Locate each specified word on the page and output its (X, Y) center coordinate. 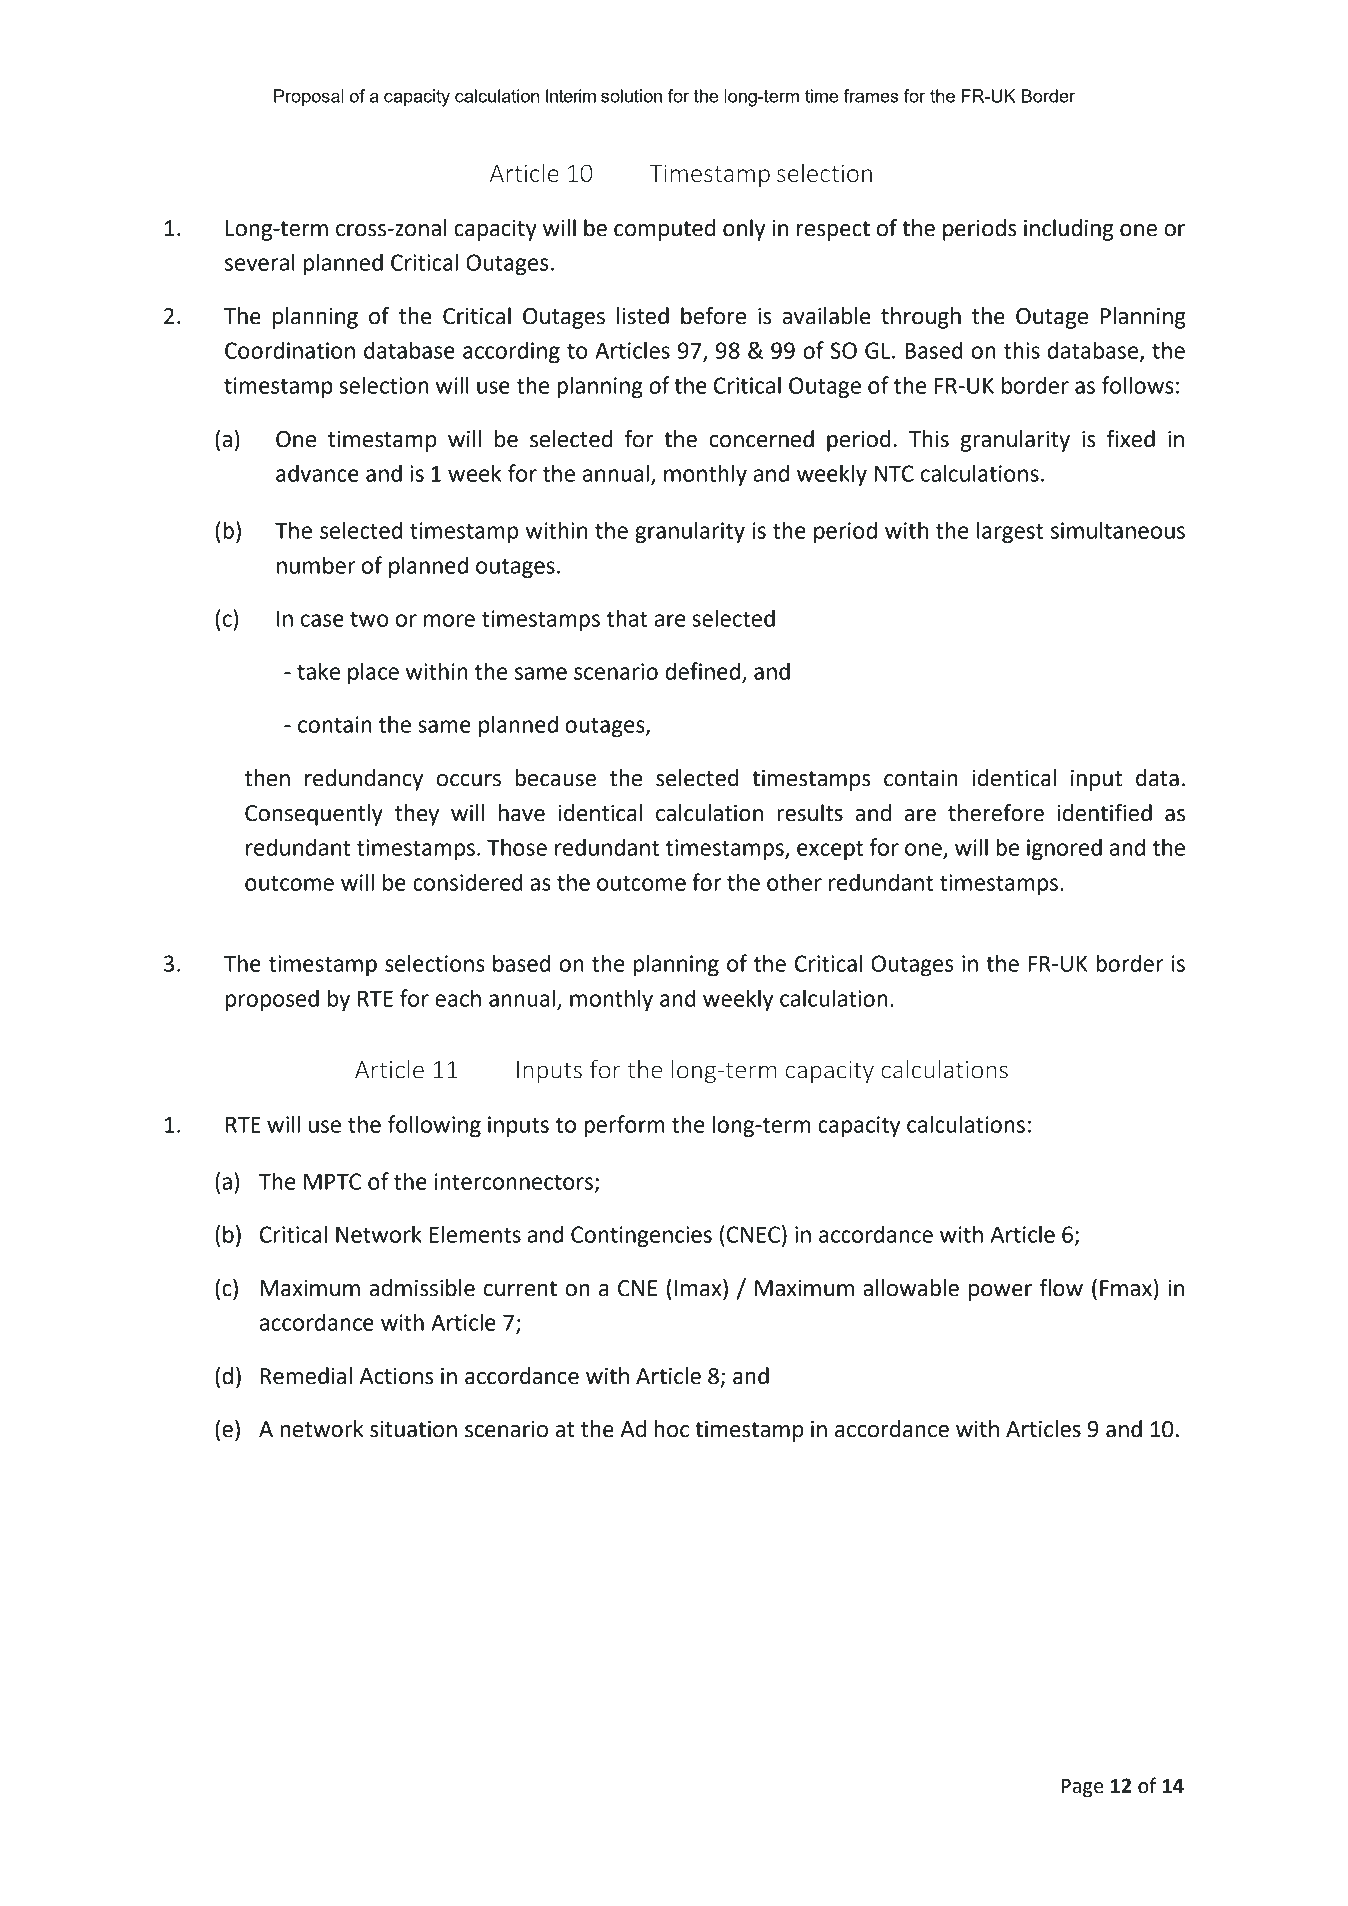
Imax (699, 1288)
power (1000, 1292)
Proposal (309, 98)
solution (631, 96)
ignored (1064, 849)
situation (413, 1429)
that (626, 618)
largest (1010, 532)
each (458, 998)
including (1068, 230)
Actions (397, 1376)
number (316, 565)
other (794, 882)
